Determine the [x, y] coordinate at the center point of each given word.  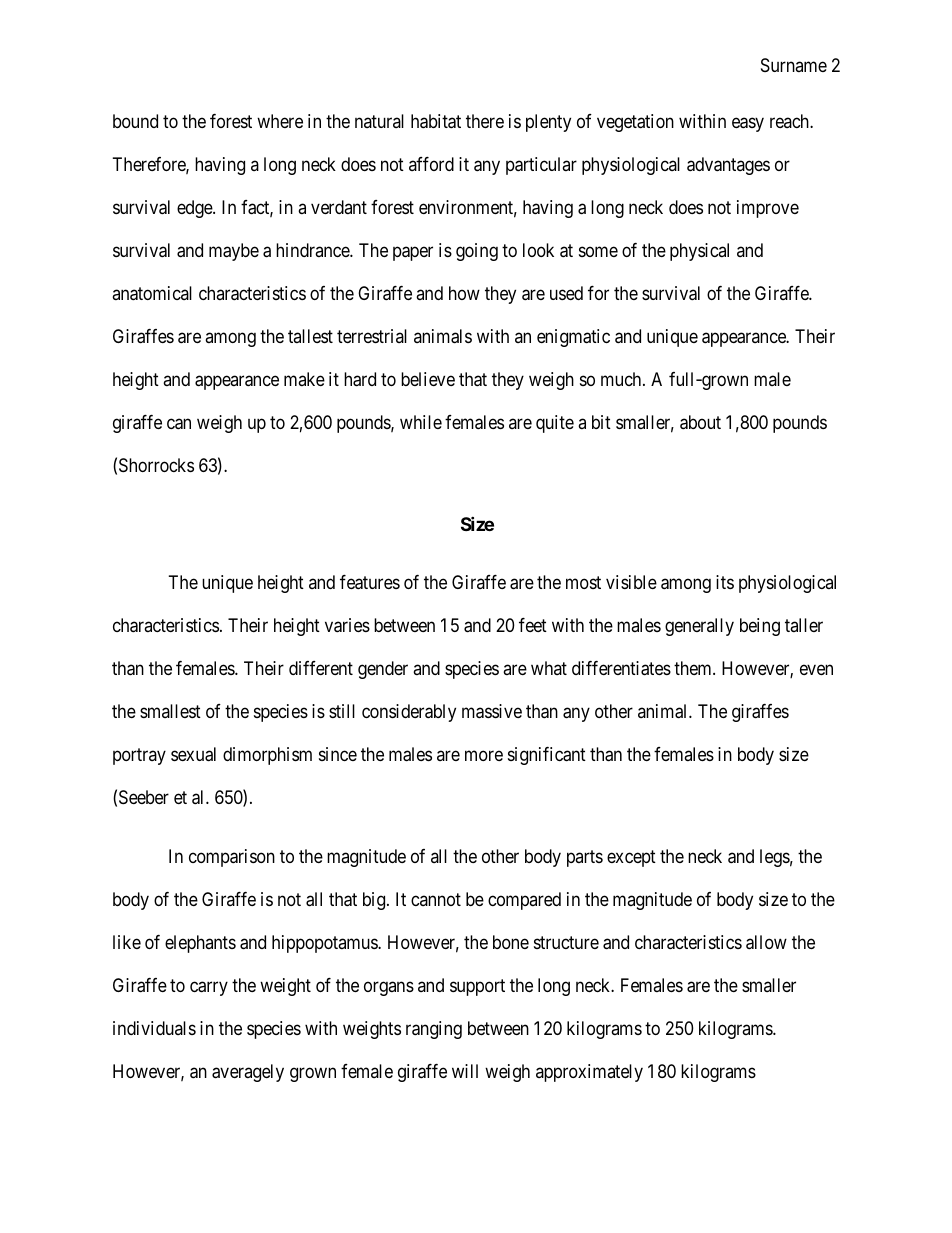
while [421, 422]
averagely [248, 1073]
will [465, 1071]
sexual [193, 754]
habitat [436, 121]
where [280, 121]
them [694, 668]
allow [766, 942]
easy [748, 125]
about [700, 422]
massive [492, 711]
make [304, 379]
